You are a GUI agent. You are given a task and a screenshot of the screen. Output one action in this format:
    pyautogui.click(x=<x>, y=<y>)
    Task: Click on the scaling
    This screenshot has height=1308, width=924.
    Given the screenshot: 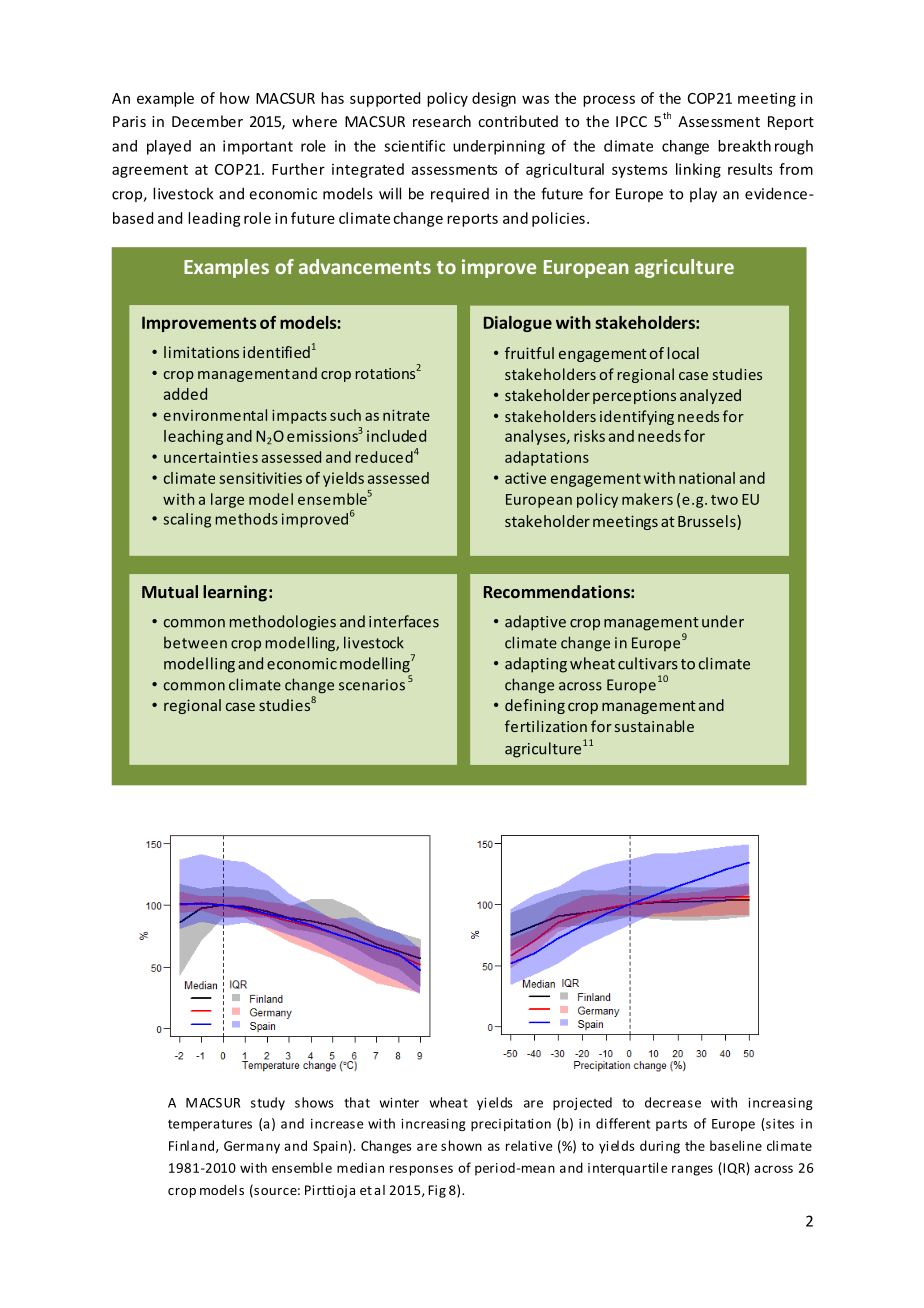 What is the action you would take?
    pyautogui.click(x=187, y=520)
